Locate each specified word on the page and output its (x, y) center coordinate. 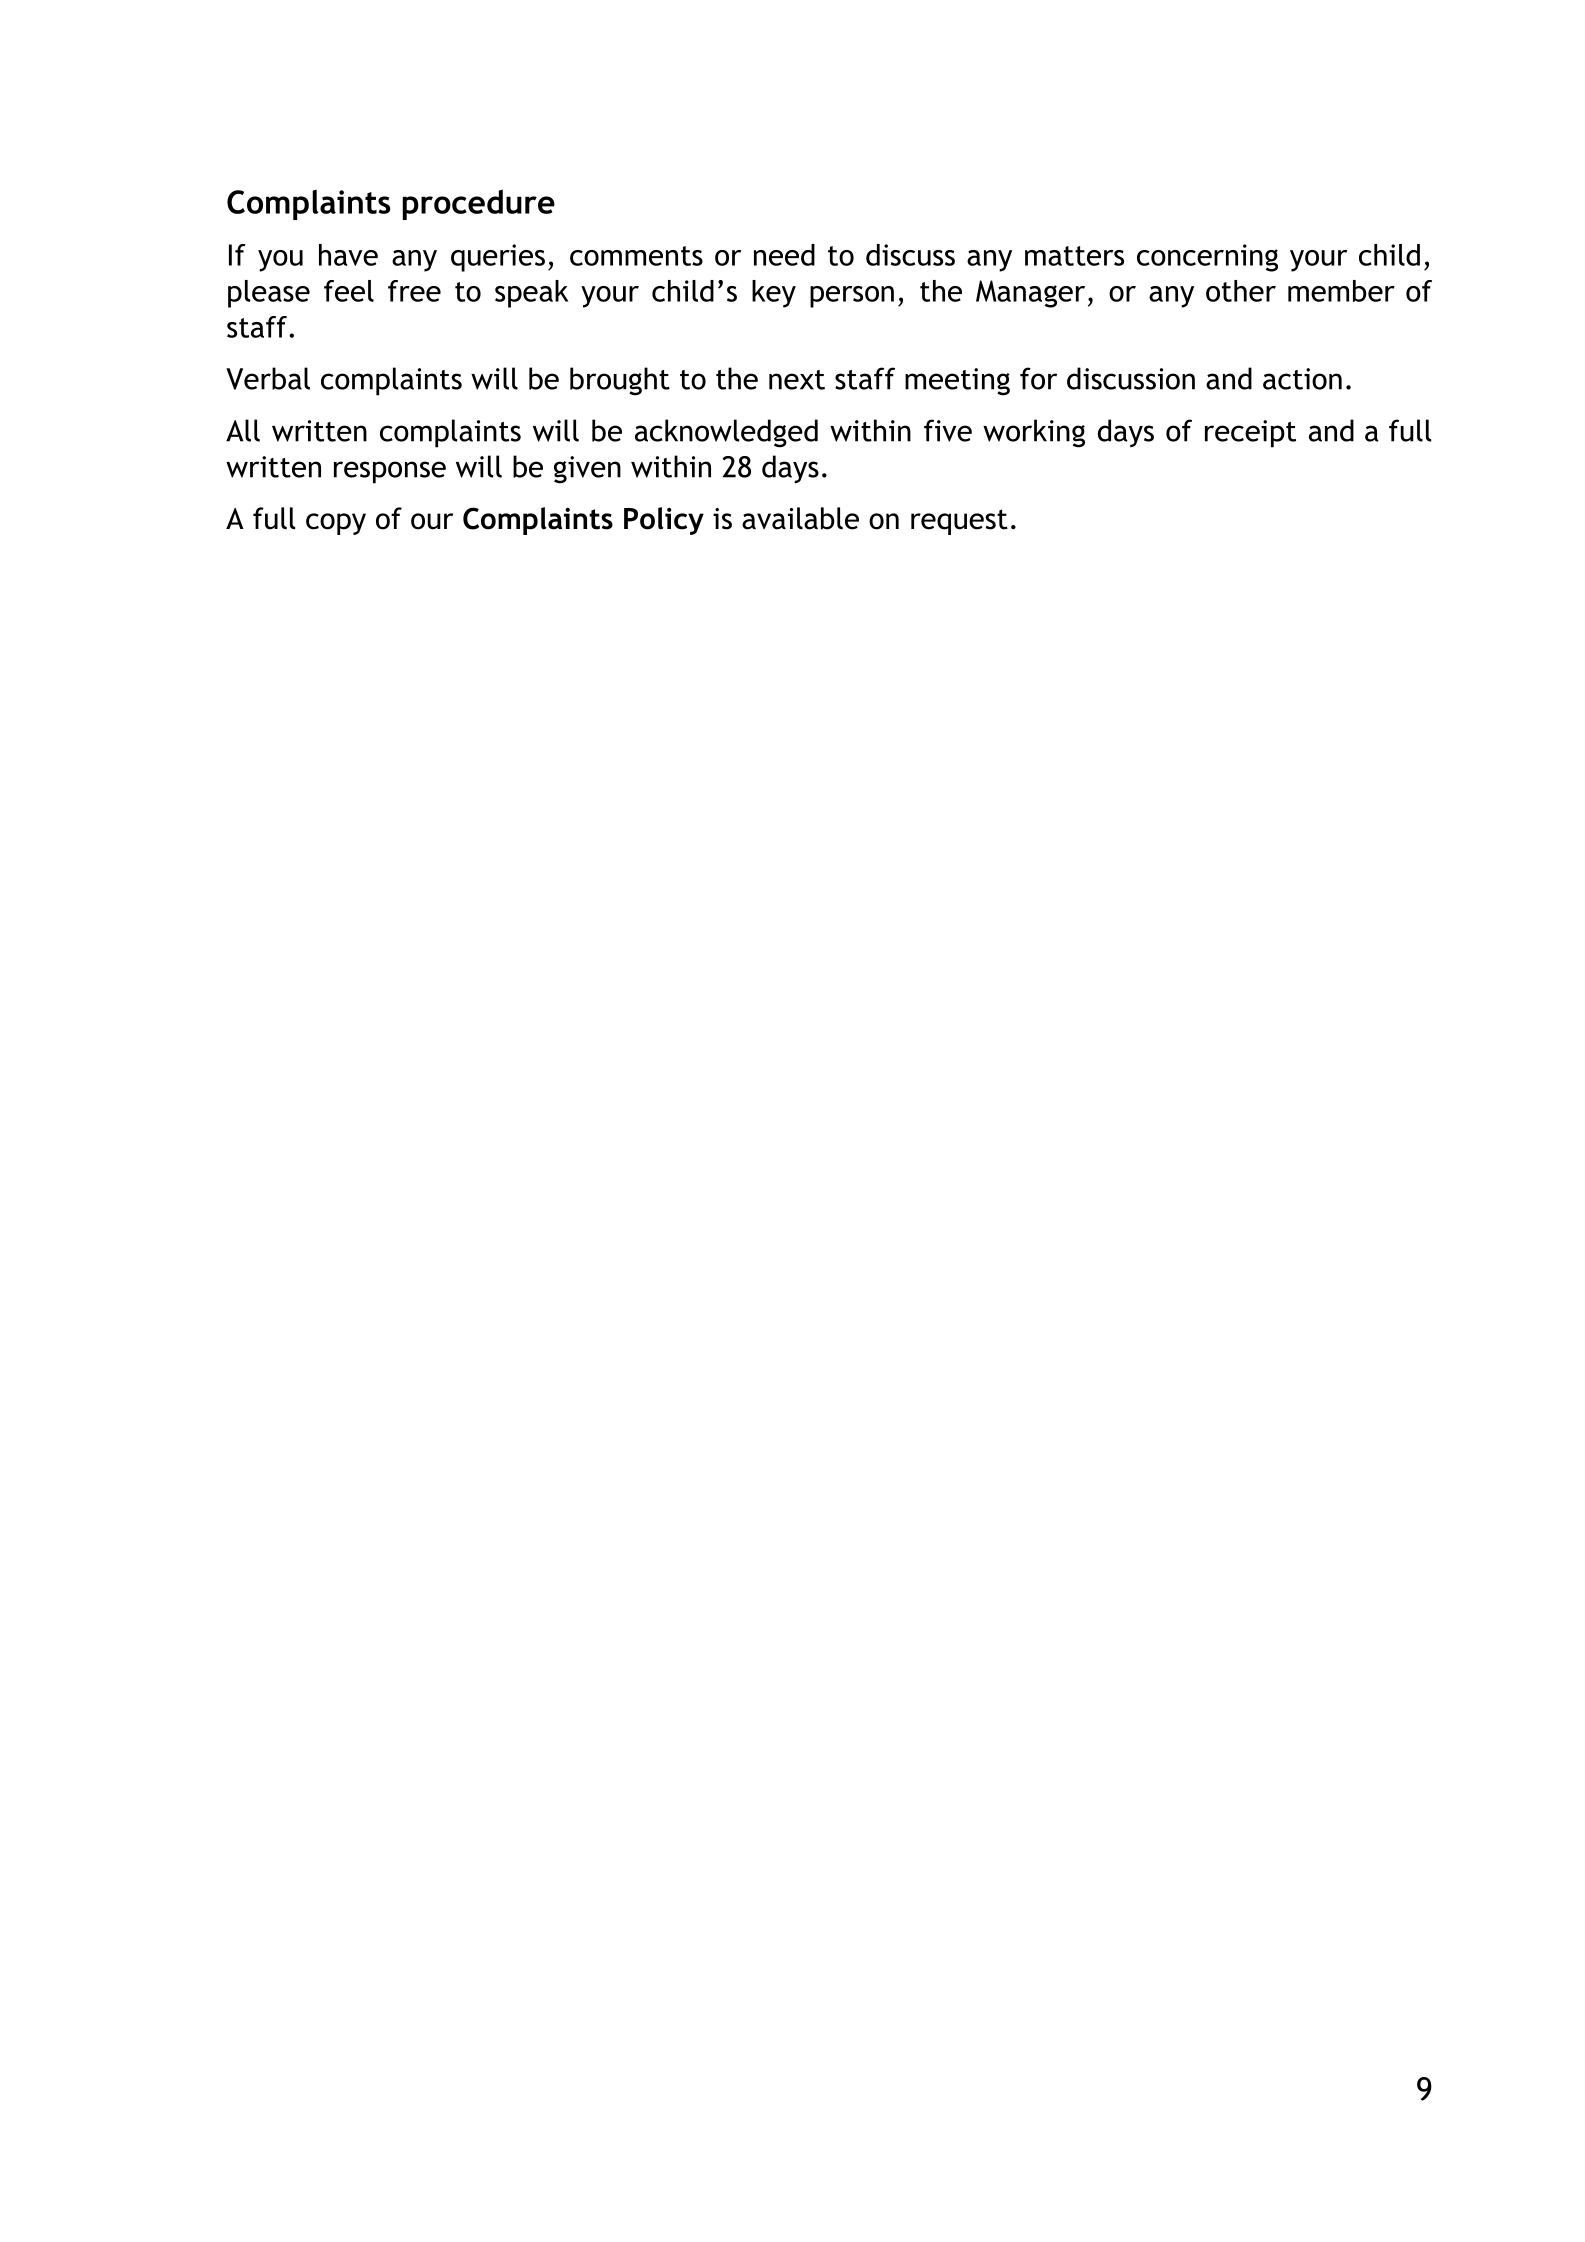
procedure (478, 204)
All (243, 430)
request (959, 522)
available (800, 518)
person (852, 297)
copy (336, 524)
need (784, 255)
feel (349, 291)
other (1241, 291)
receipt (1250, 434)
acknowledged (726, 433)
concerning (1207, 258)
